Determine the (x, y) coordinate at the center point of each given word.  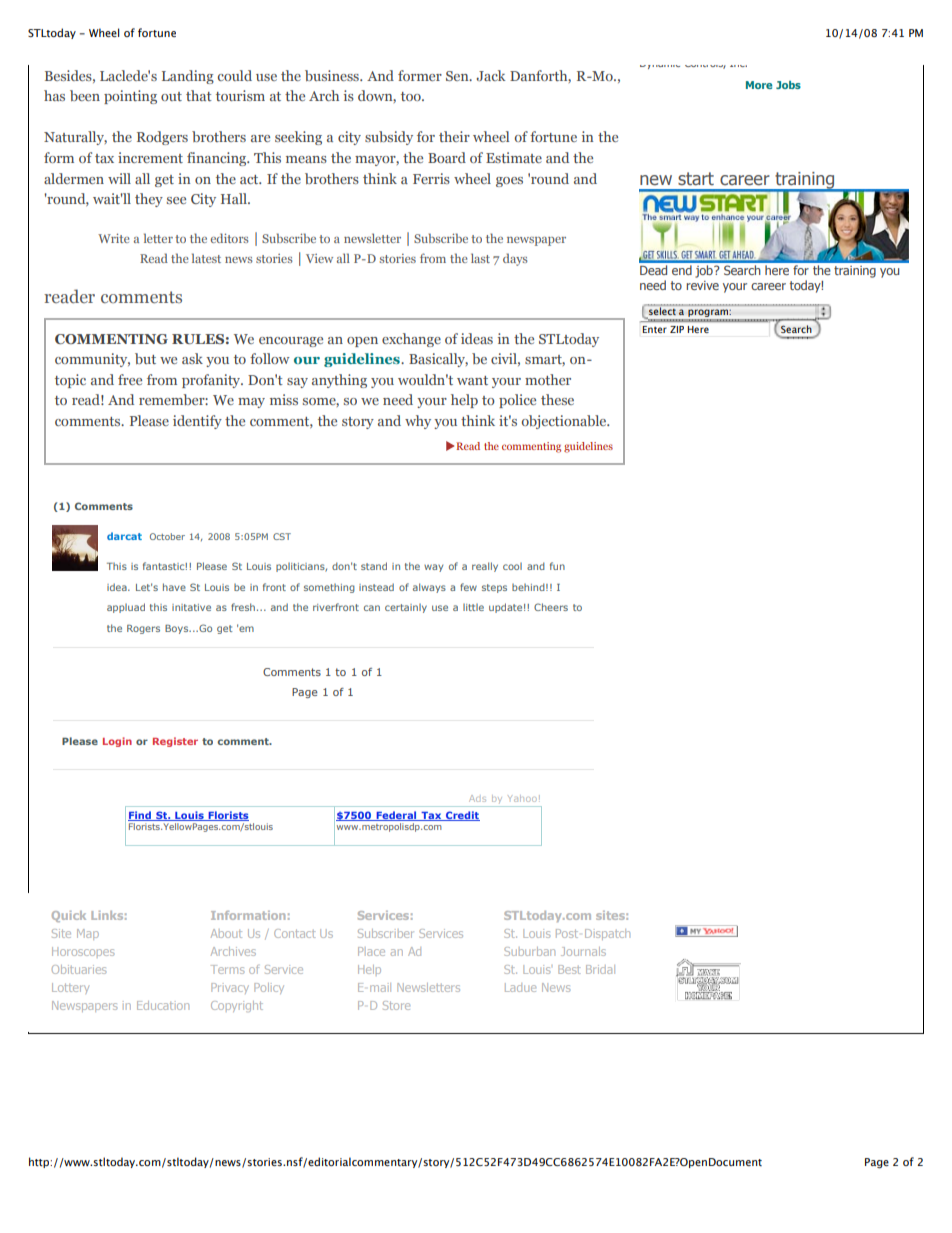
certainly (406, 608)
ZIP (677, 329)
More (759, 85)
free (130, 379)
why (418, 422)
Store (396, 1005)
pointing (130, 97)
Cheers (551, 607)
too (412, 96)
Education (163, 1005)
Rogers (143, 629)
